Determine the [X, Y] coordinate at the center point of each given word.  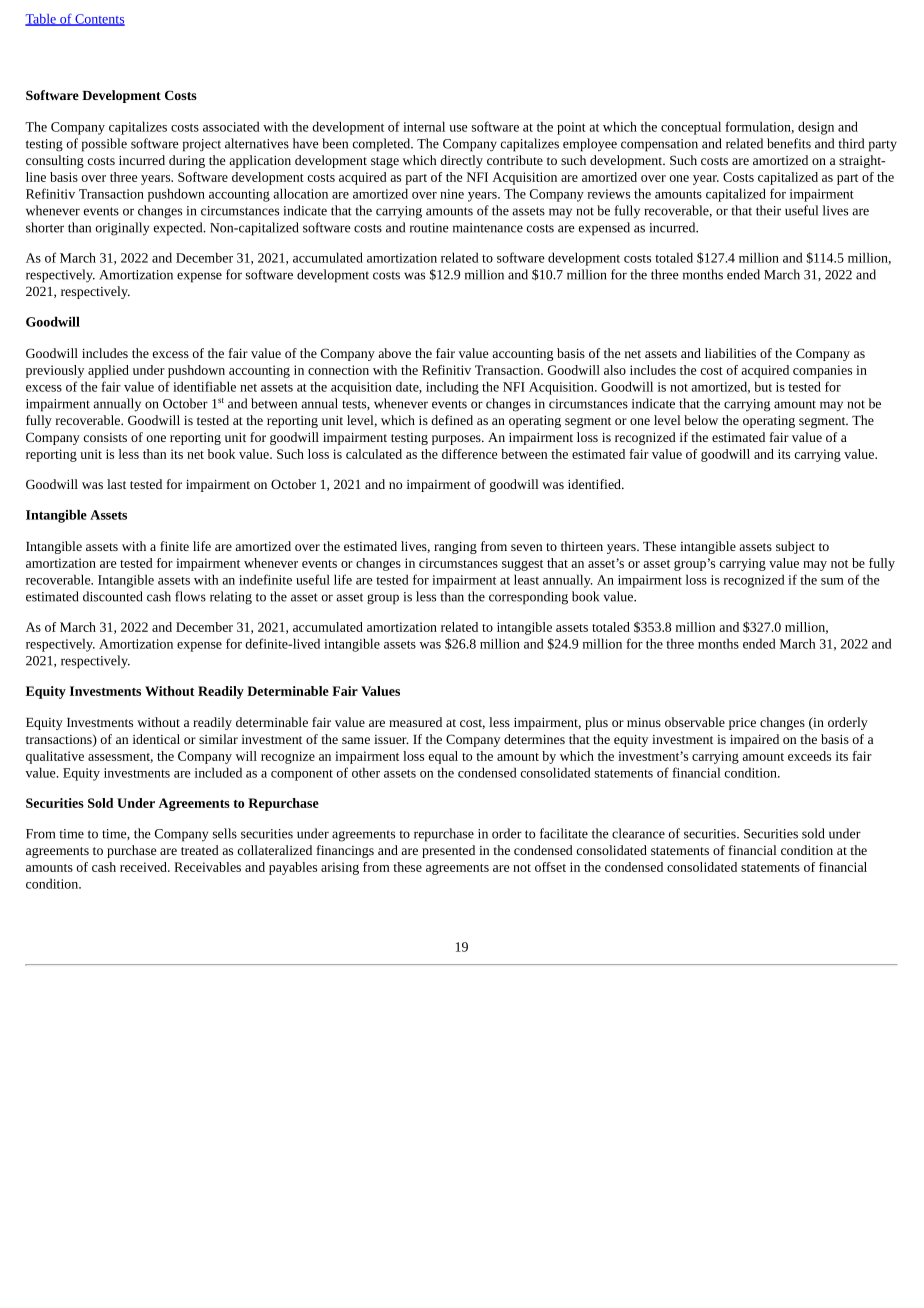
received [144, 867]
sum [832, 581]
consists [105, 437]
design [816, 128]
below [701, 420]
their [768, 210]
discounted [113, 596]
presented [448, 851]
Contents [99, 20]
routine [429, 228]
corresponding [528, 598]
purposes [457, 440]
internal [424, 126]
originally [122, 229]
